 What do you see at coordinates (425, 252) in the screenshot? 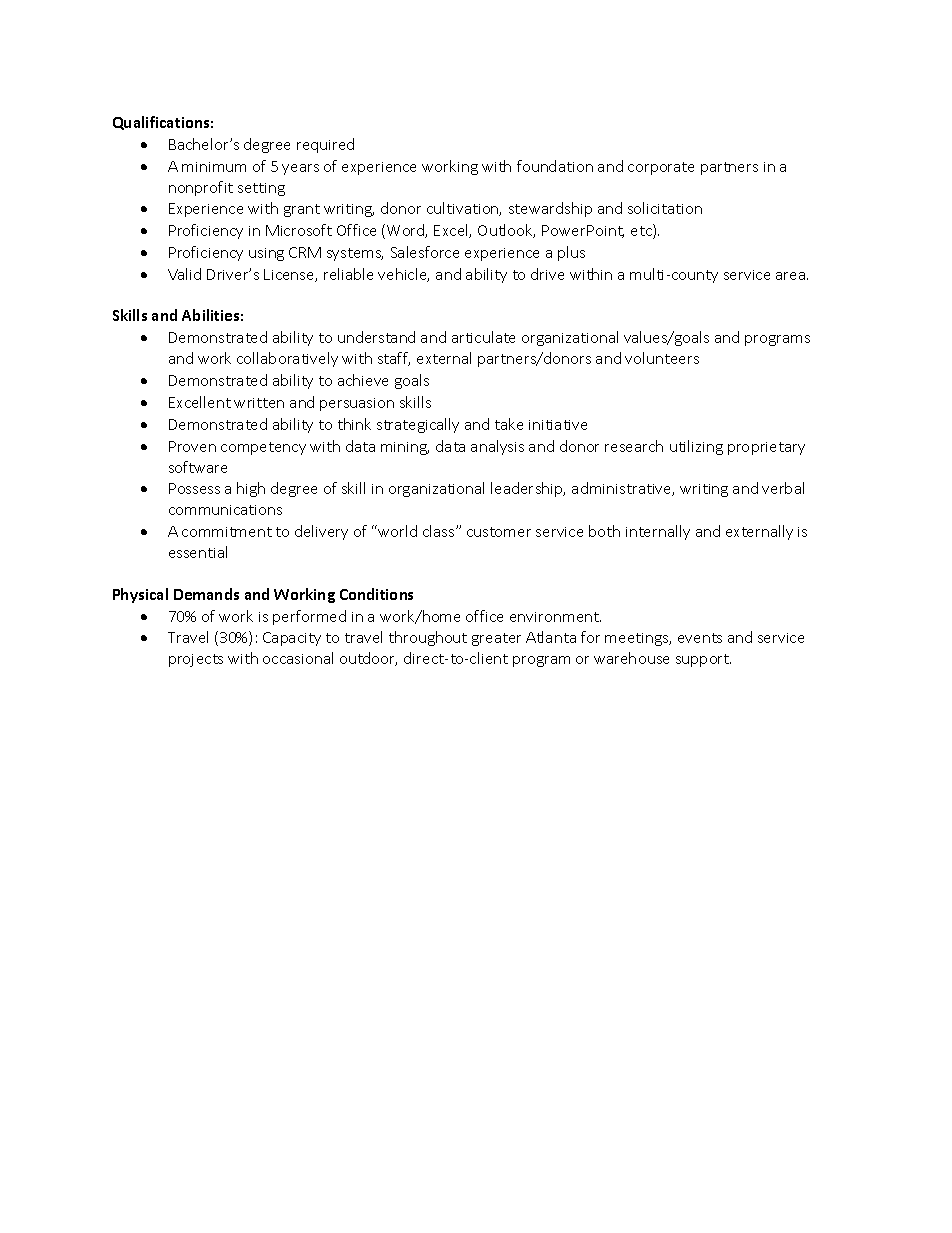
I see `Salesforce` at bounding box center [425, 252].
